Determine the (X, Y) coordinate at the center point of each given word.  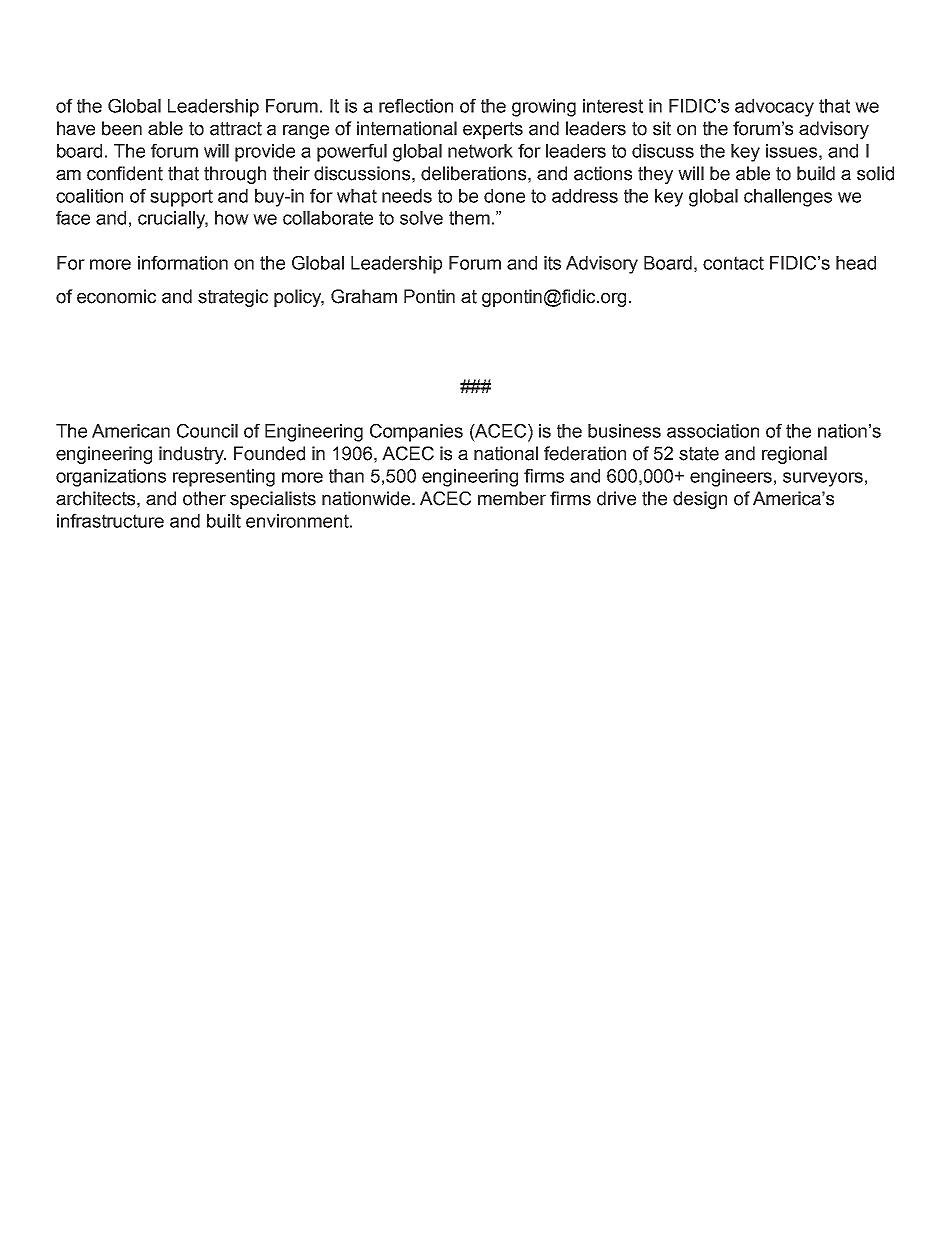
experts (493, 130)
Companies (416, 433)
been (122, 128)
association (713, 431)
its (552, 263)
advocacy (774, 108)
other (204, 498)
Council (207, 431)
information (183, 263)
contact (733, 263)
